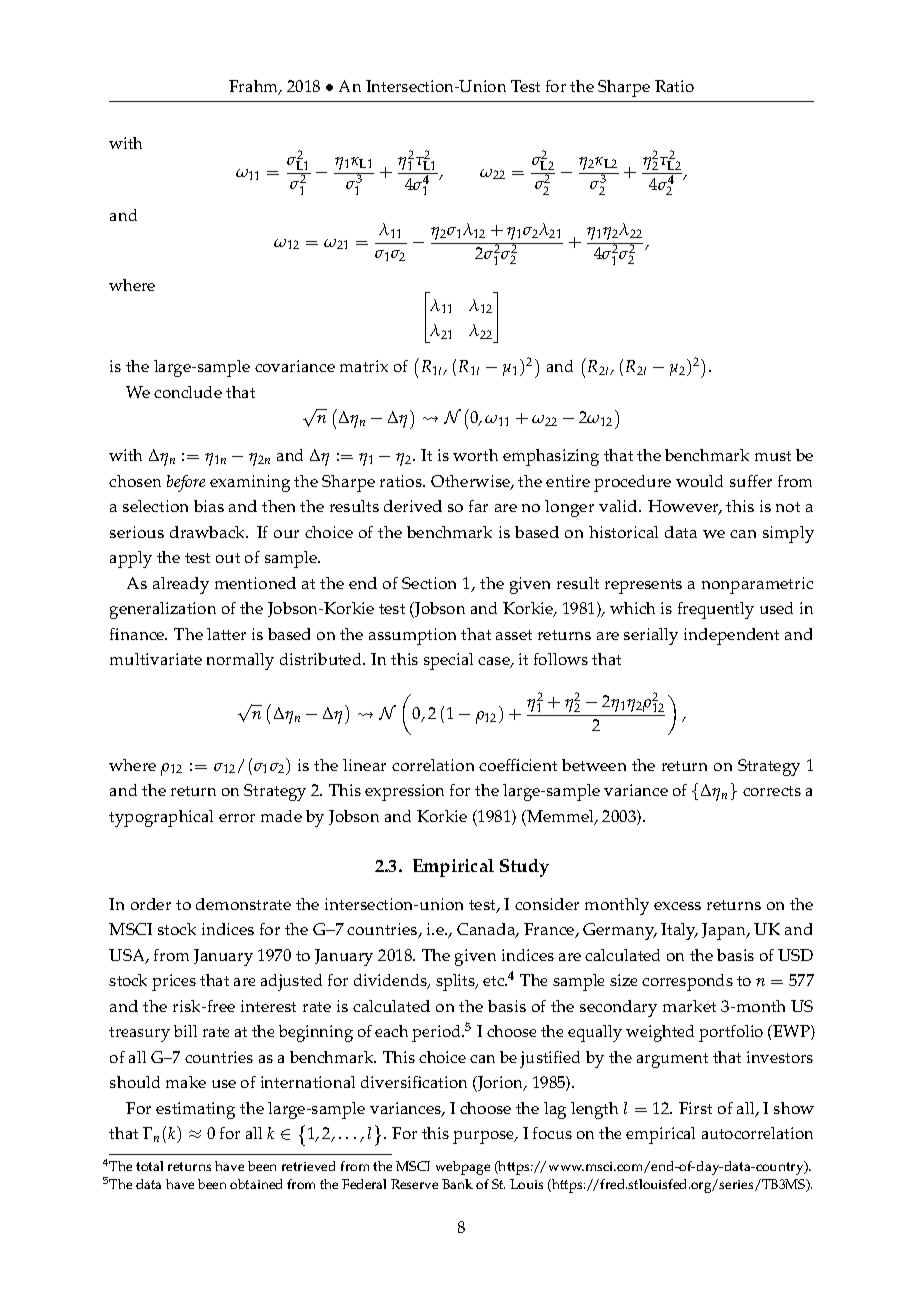 The width and height of the page is (924, 1308). I want to click on error, so click(237, 818).
